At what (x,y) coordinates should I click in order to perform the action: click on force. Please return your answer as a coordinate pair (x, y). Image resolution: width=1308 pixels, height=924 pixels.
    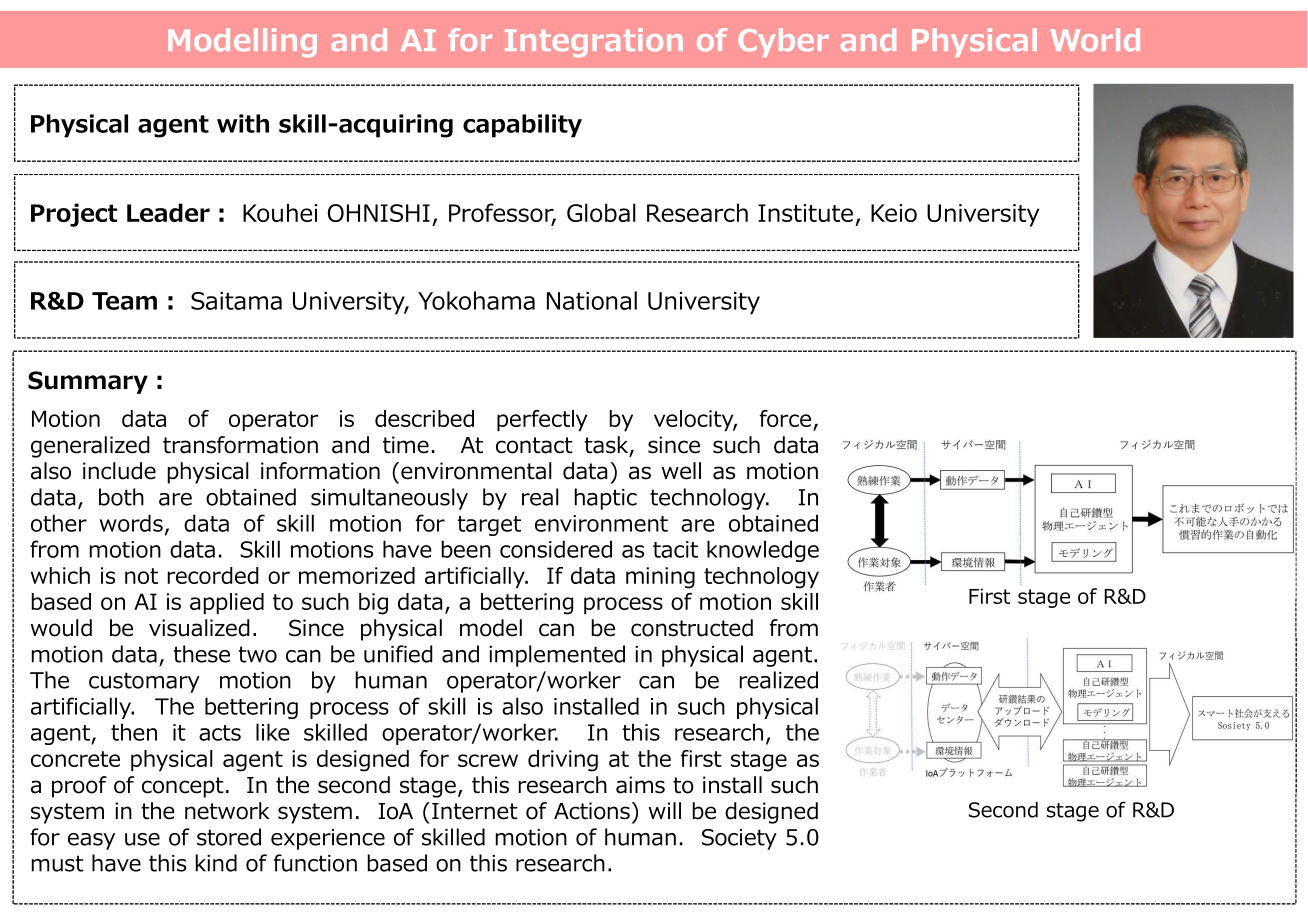
    Looking at the image, I should click on (785, 418).
